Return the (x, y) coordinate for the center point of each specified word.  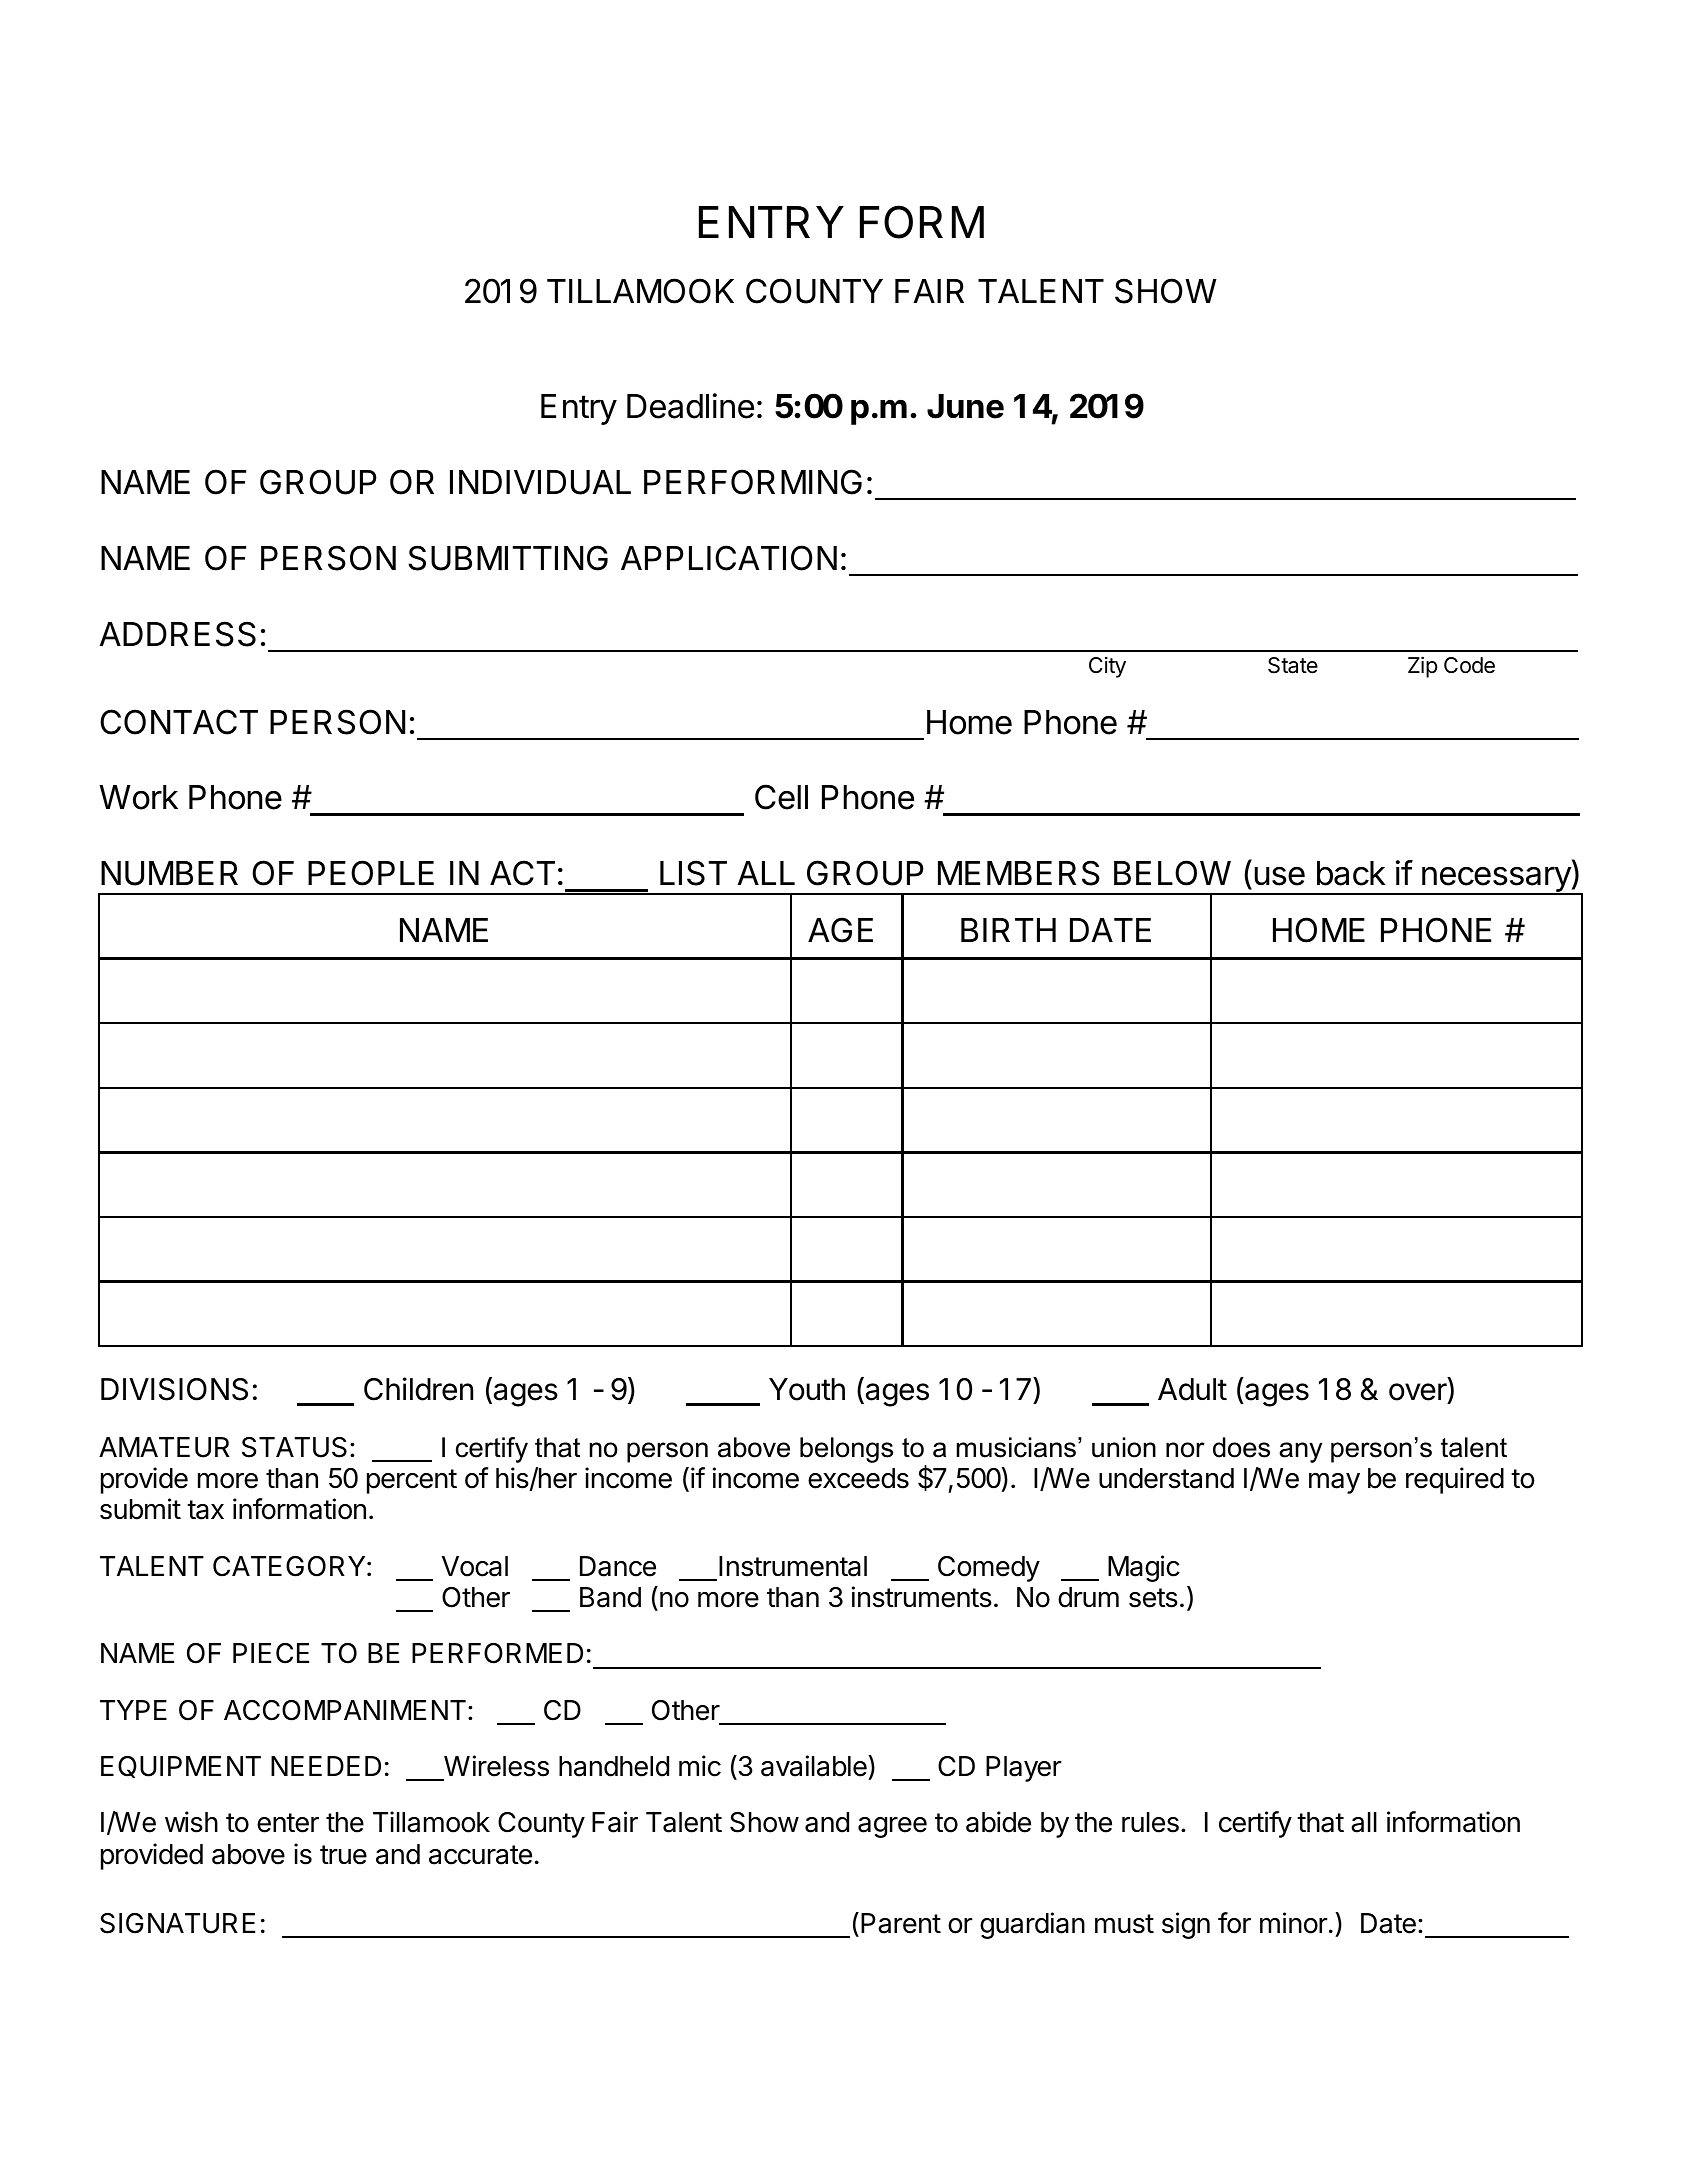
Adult (1192, 1389)
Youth (807, 1389)
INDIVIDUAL (540, 482)
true (343, 1855)
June (965, 406)
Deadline (690, 406)
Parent (901, 1923)
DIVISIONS (174, 1389)
